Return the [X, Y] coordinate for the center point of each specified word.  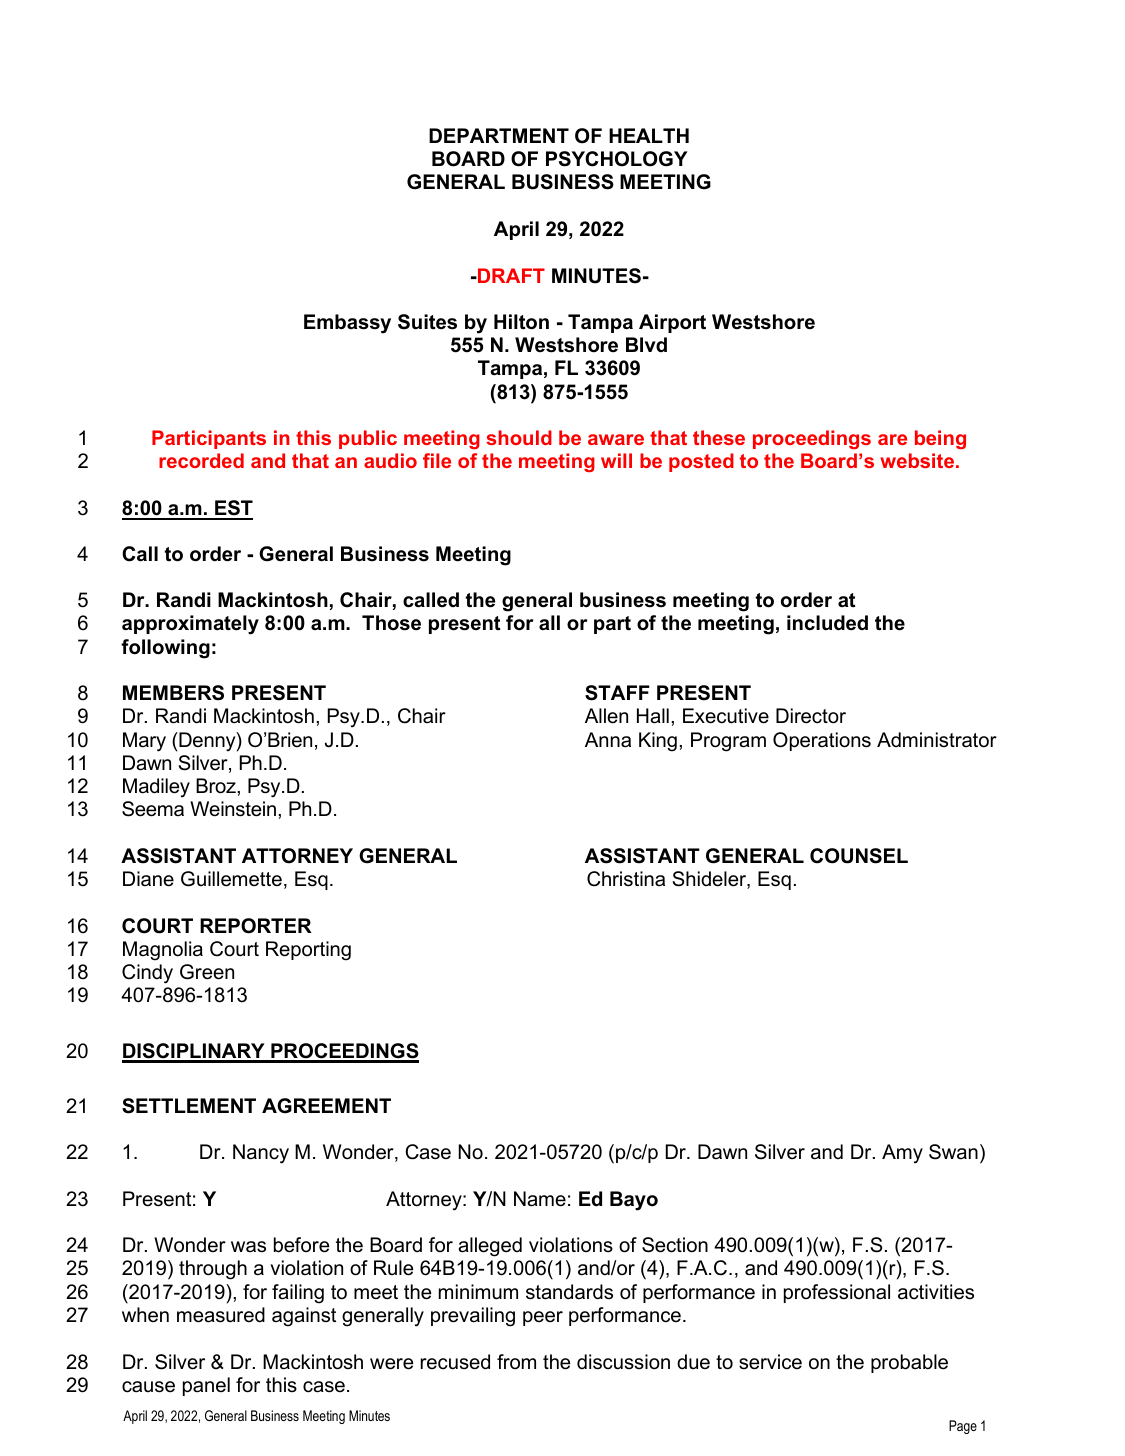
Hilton [521, 322]
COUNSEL [859, 856]
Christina [626, 879]
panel [206, 1386]
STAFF [617, 693]
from [516, 1361]
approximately [190, 625]
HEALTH [649, 135]
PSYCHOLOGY [617, 159]
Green [207, 972]
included [827, 623]
